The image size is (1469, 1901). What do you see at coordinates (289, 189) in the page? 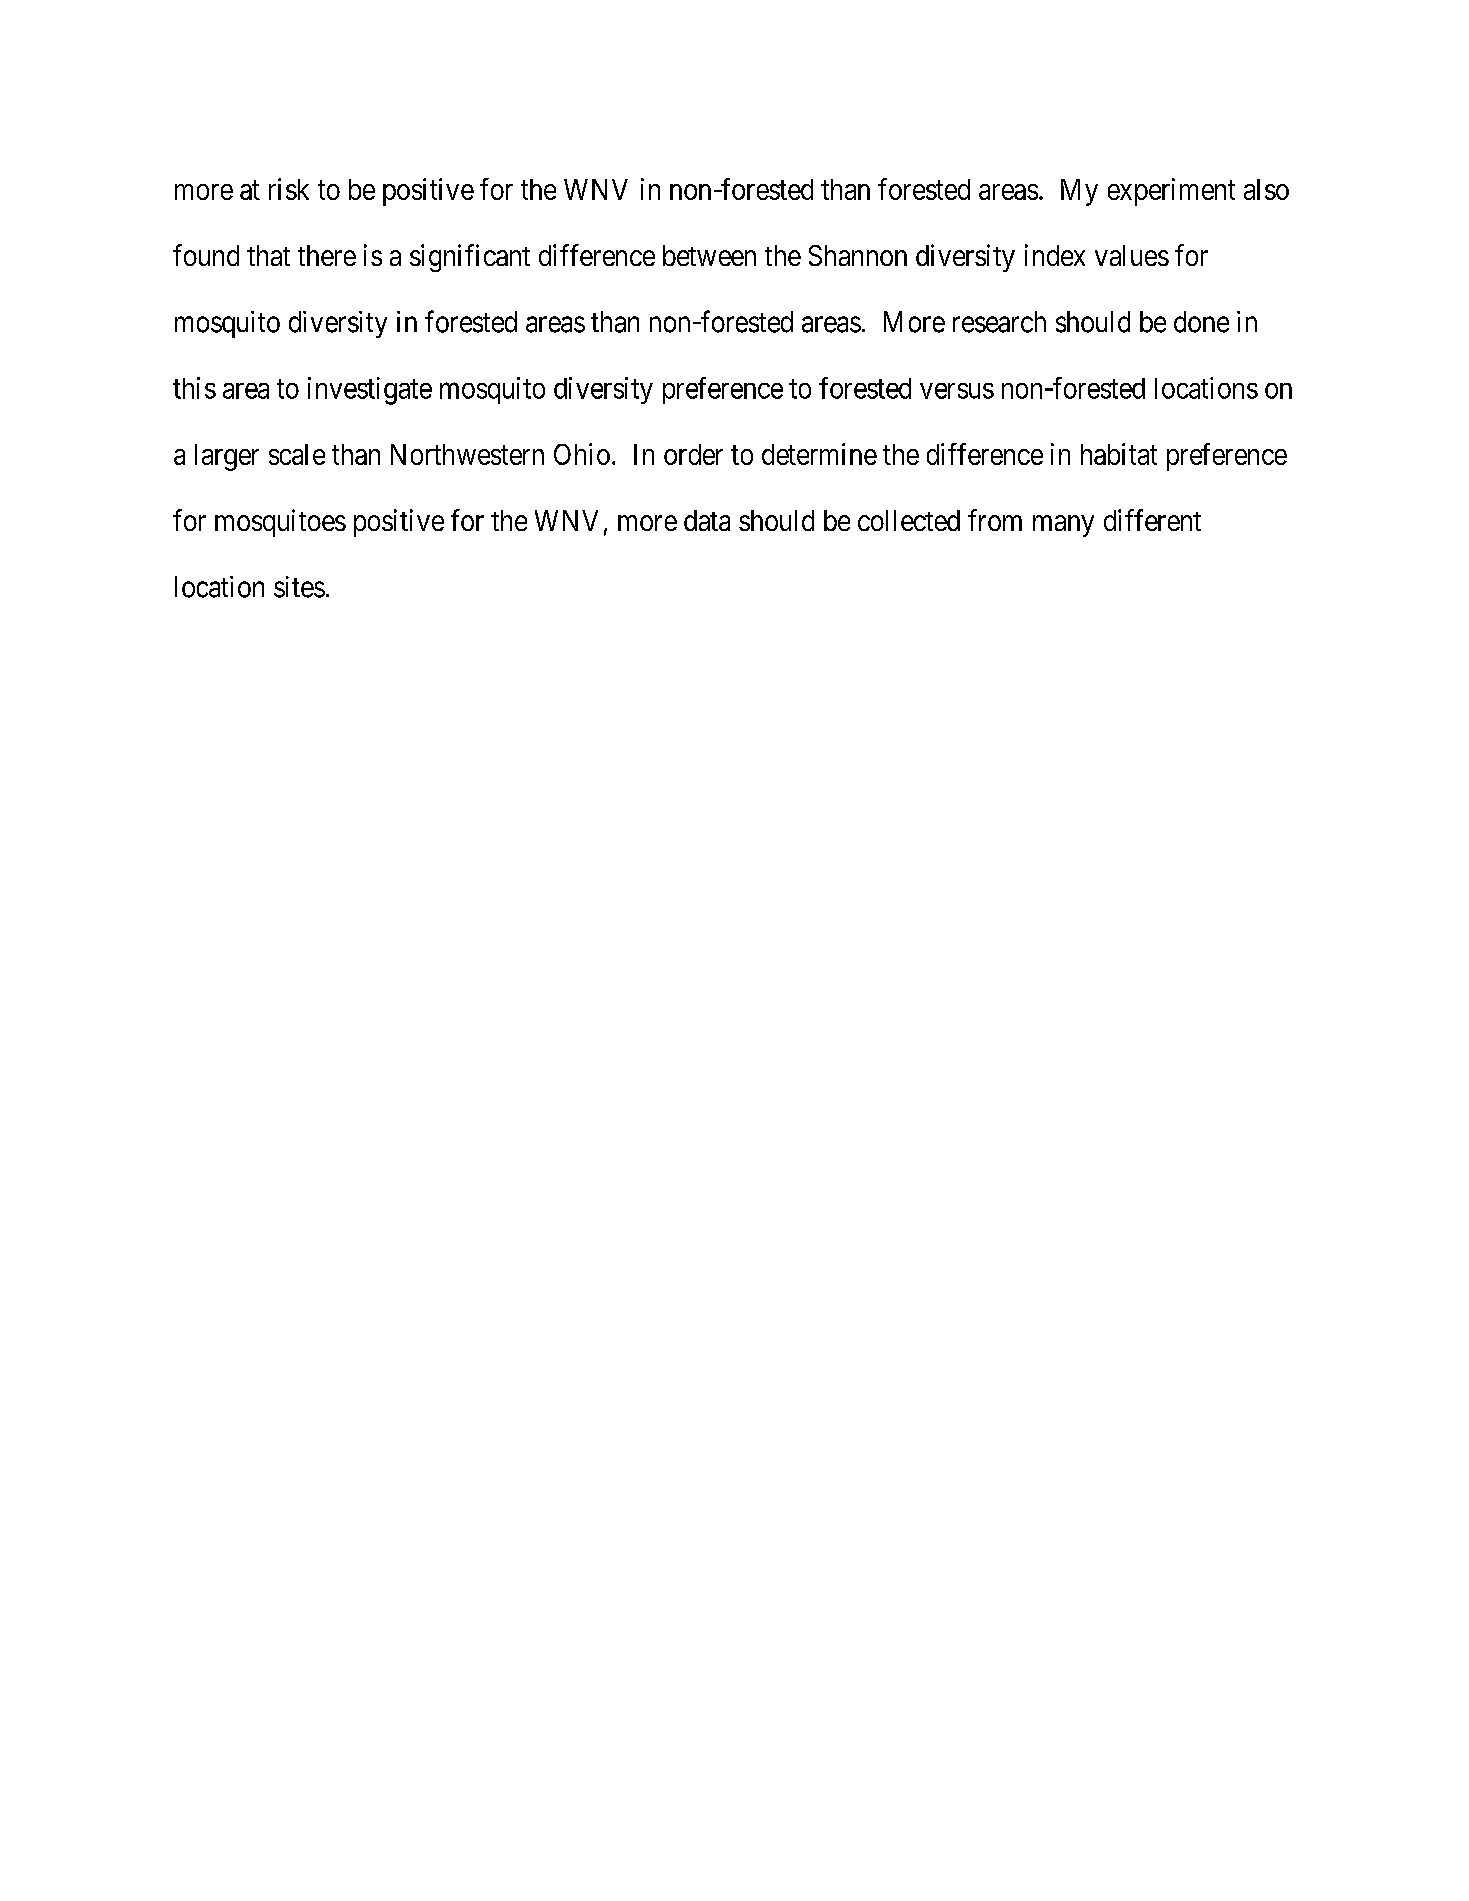
I see `risk` at bounding box center [289, 189].
